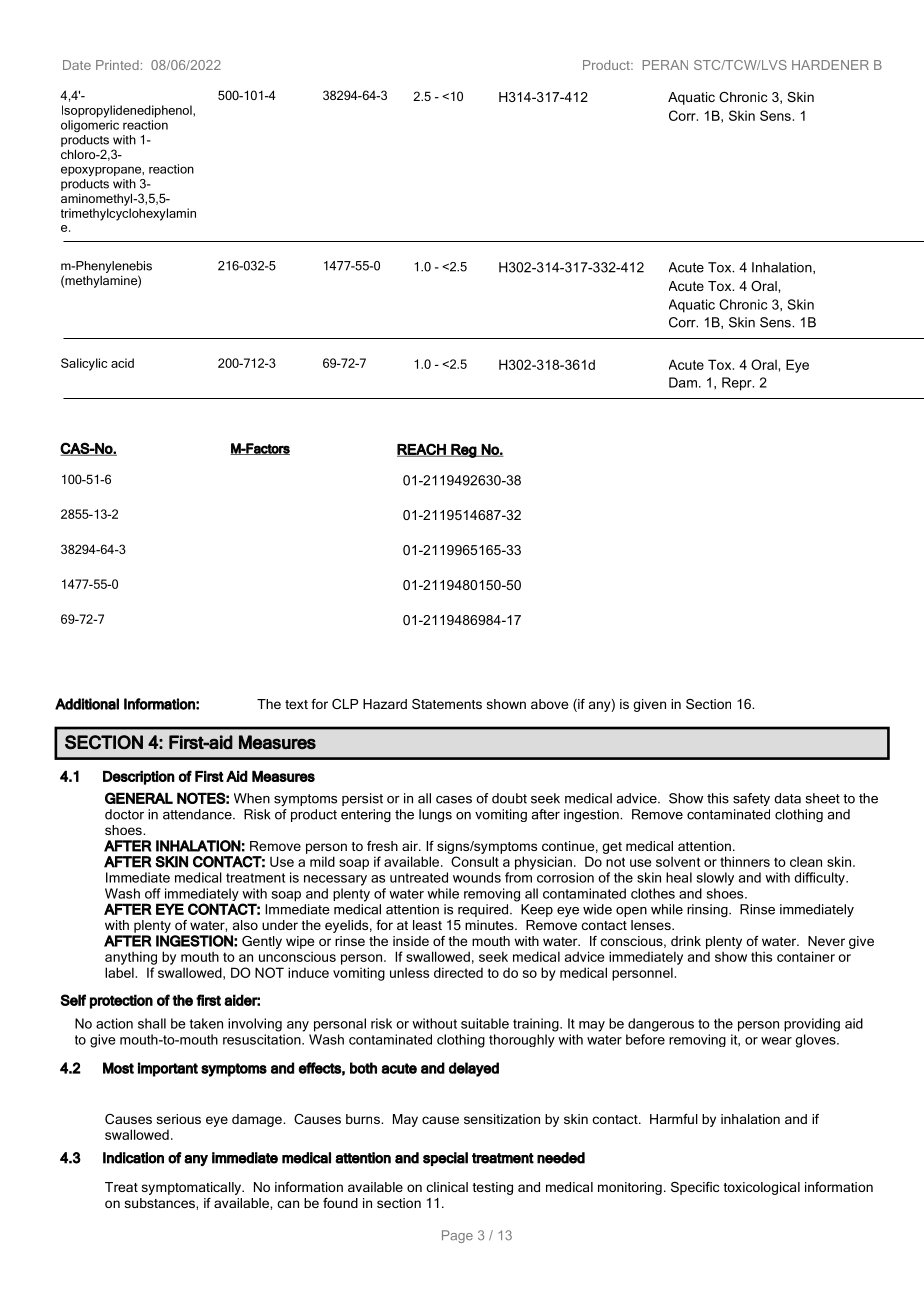  Describe the element at coordinates (830, 65) in the page. I see `HARDENER` at that location.
